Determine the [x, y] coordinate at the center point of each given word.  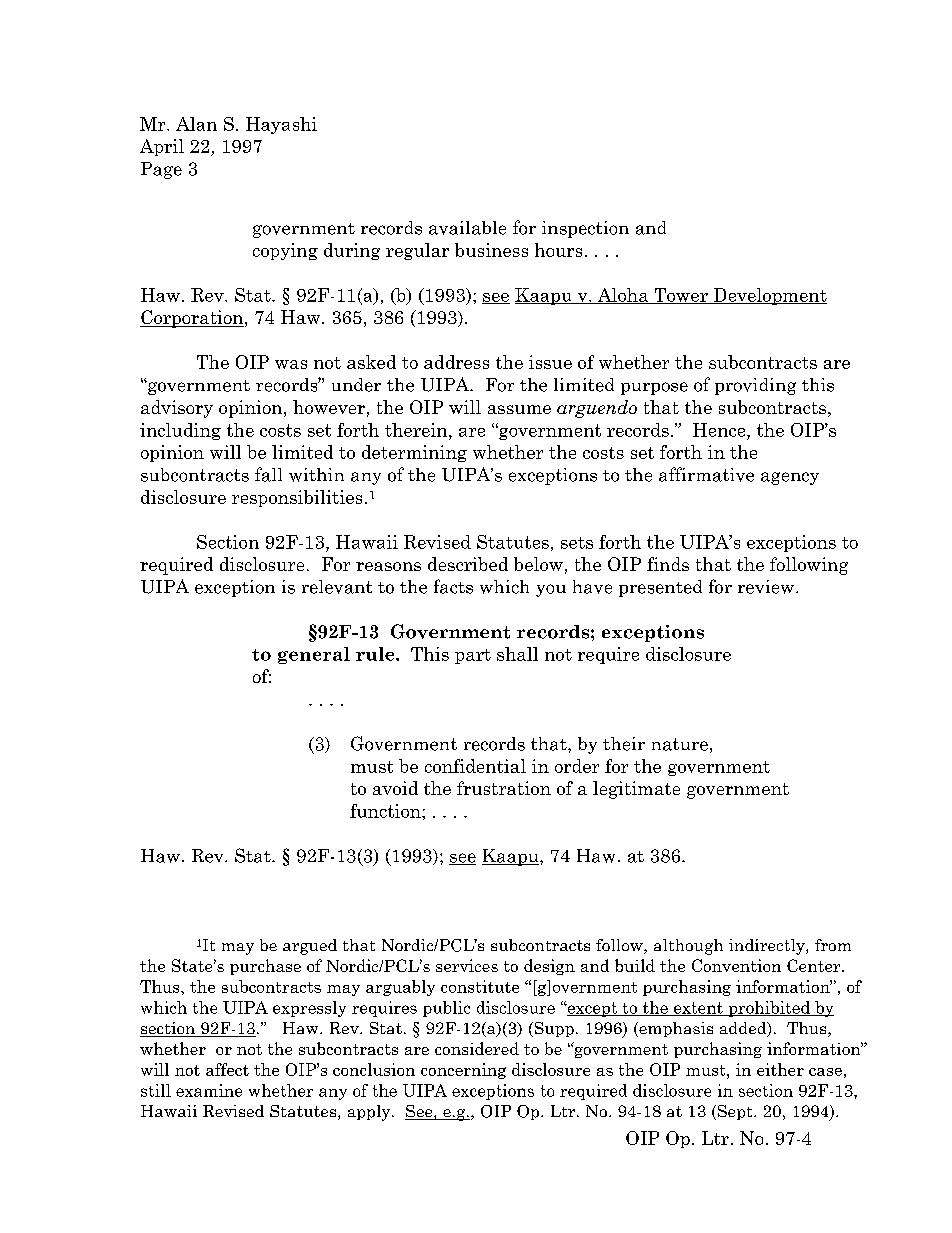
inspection [585, 229]
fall [268, 474]
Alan [196, 124]
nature [680, 744]
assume [519, 409]
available [467, 228]
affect [227, 1069]
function [386, 811]
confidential [475, 766]
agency [790, 478]
